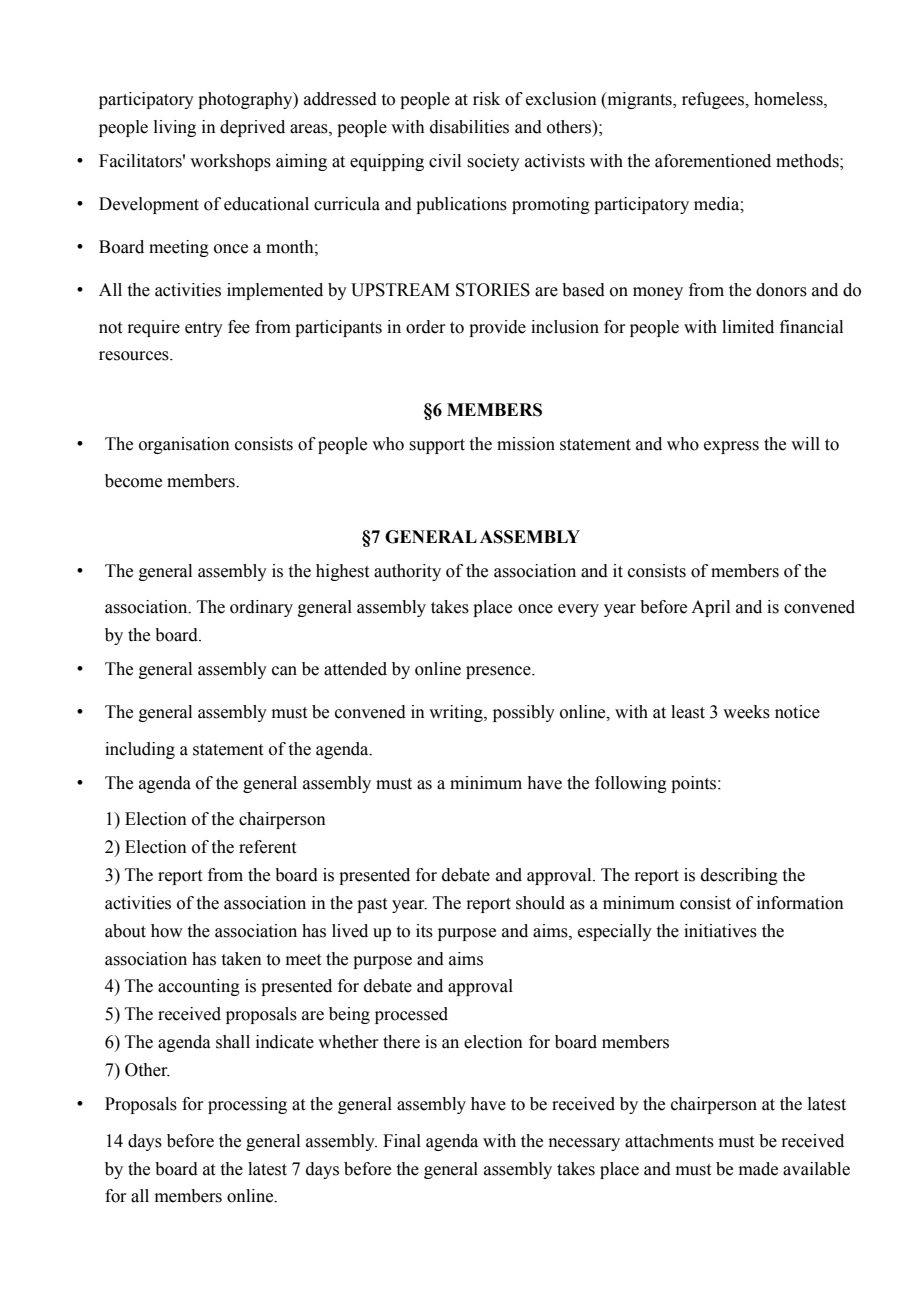 Image resolution: width=924 pixels, height=1307 pixels. I want to click on express, so click(731, 447).
